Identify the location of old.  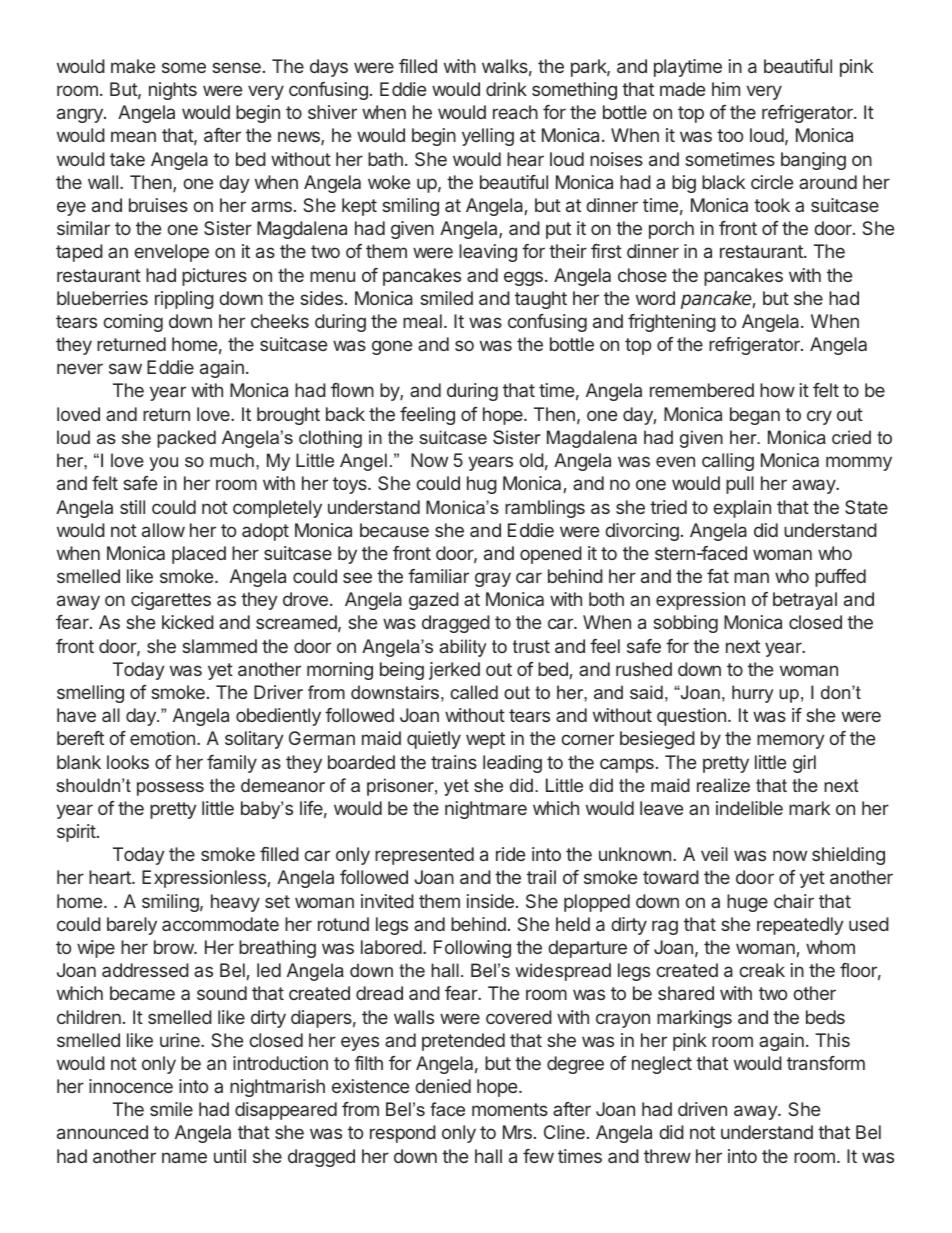
(531, 460).
